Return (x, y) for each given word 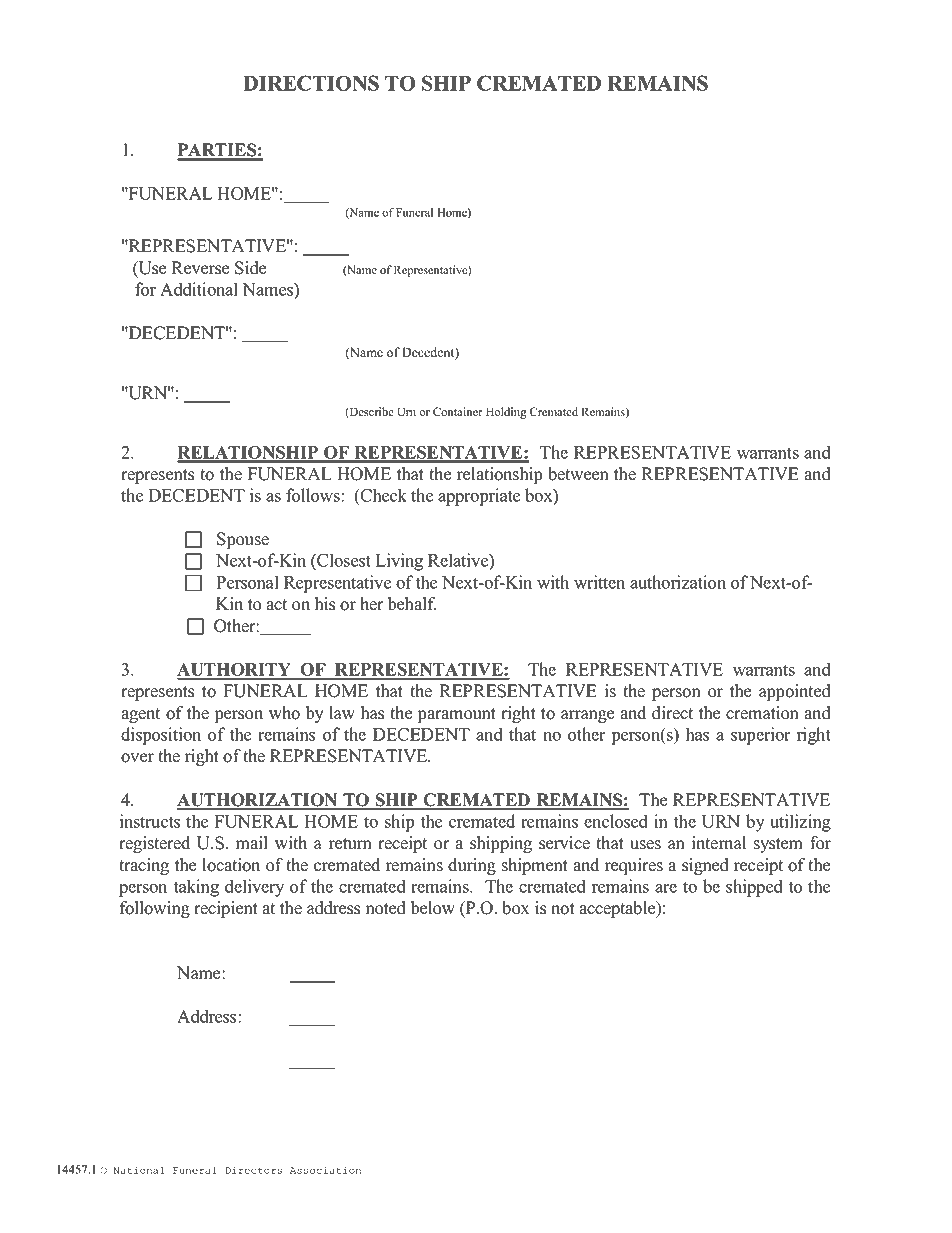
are (666, 888)
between (578, 474)
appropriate (479, 497)
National (139, 1170)
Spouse (243, 540)
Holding (506, 413)
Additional (199, 289)
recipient (226, 909)
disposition (161, 736)
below (433, 908)
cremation (762, 713)
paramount (457, 715)
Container (458, 412)
